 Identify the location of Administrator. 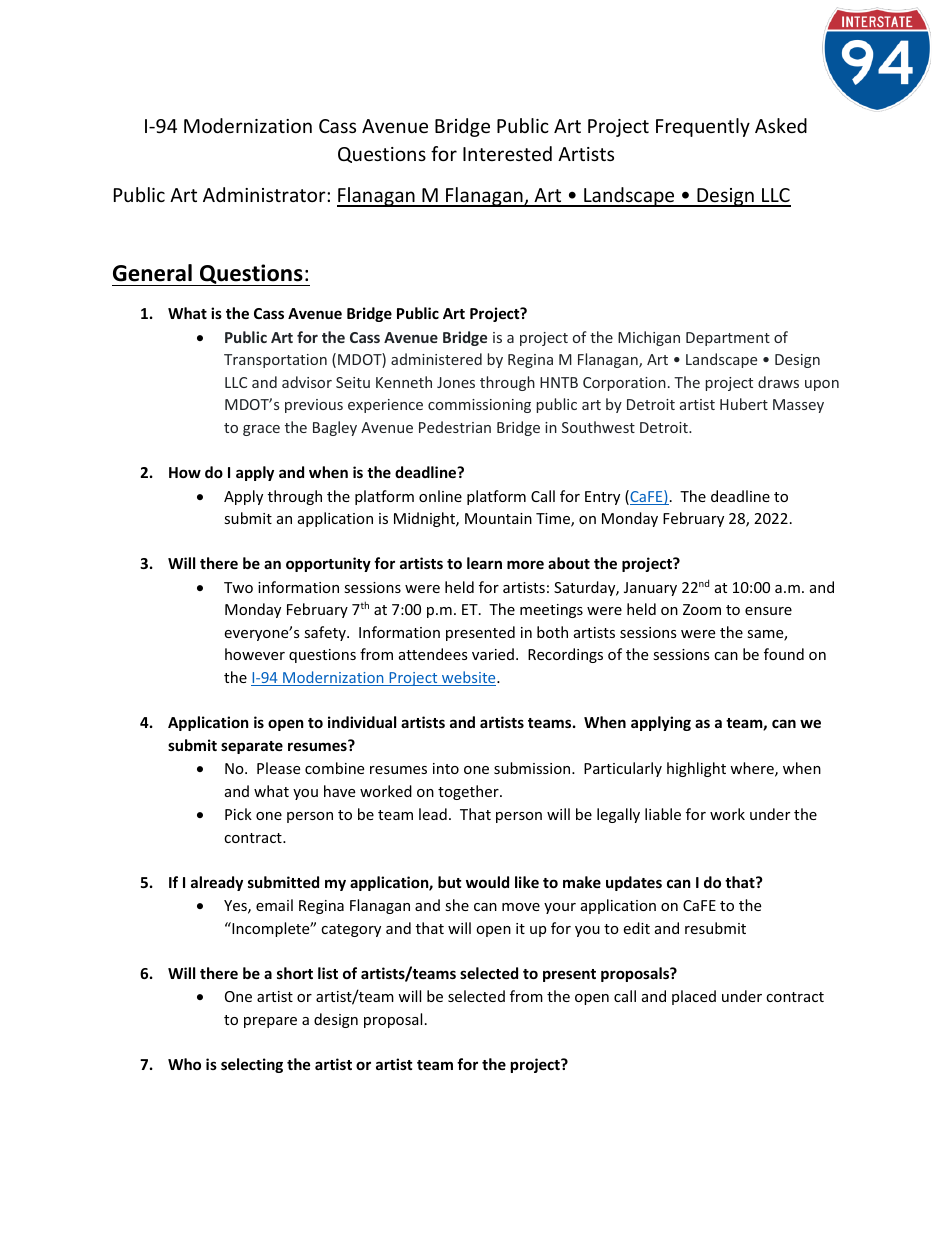
(265, 194).
